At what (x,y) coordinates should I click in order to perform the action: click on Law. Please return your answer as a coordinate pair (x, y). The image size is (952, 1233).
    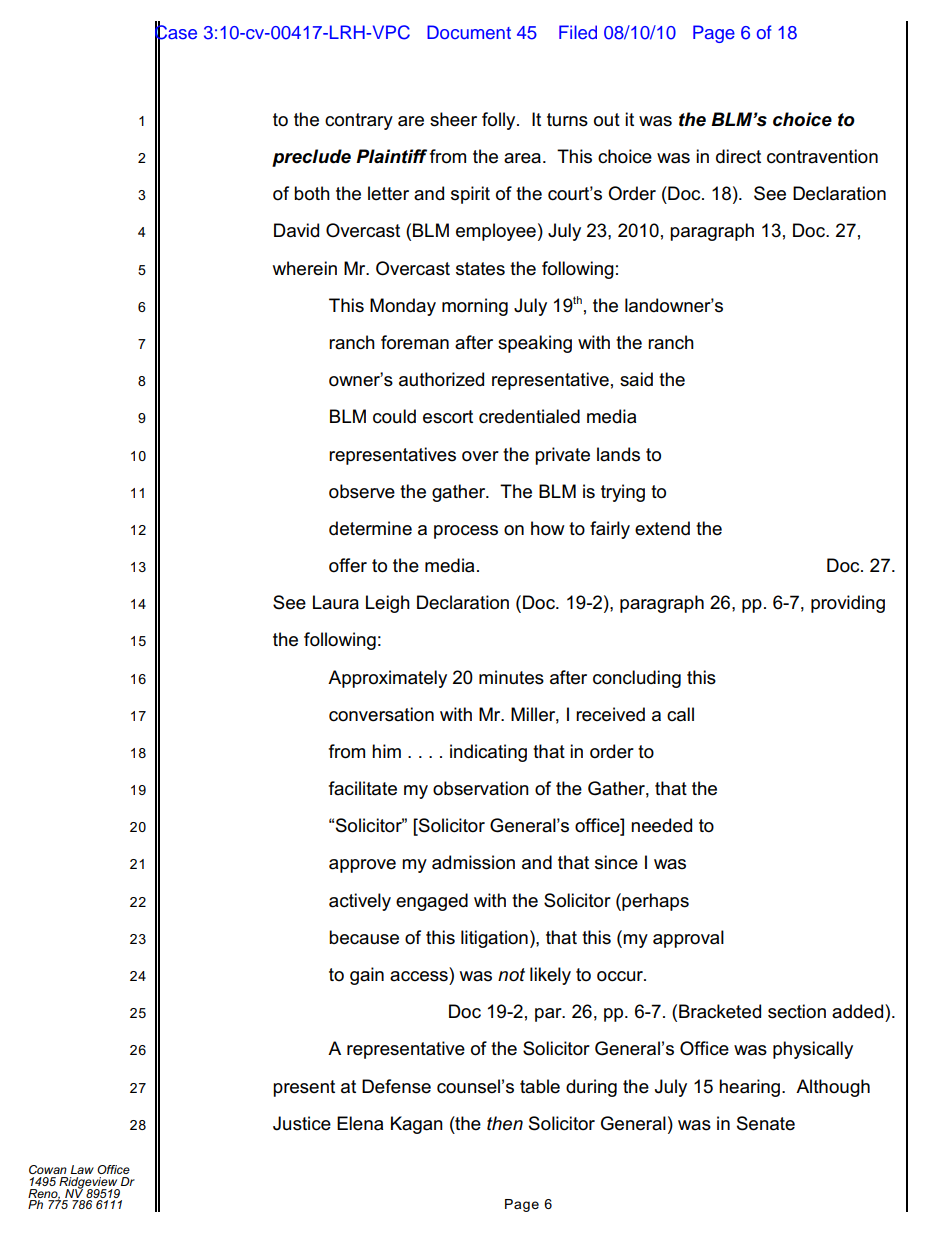
    Looking at the image, I should click on (82, 1169).
